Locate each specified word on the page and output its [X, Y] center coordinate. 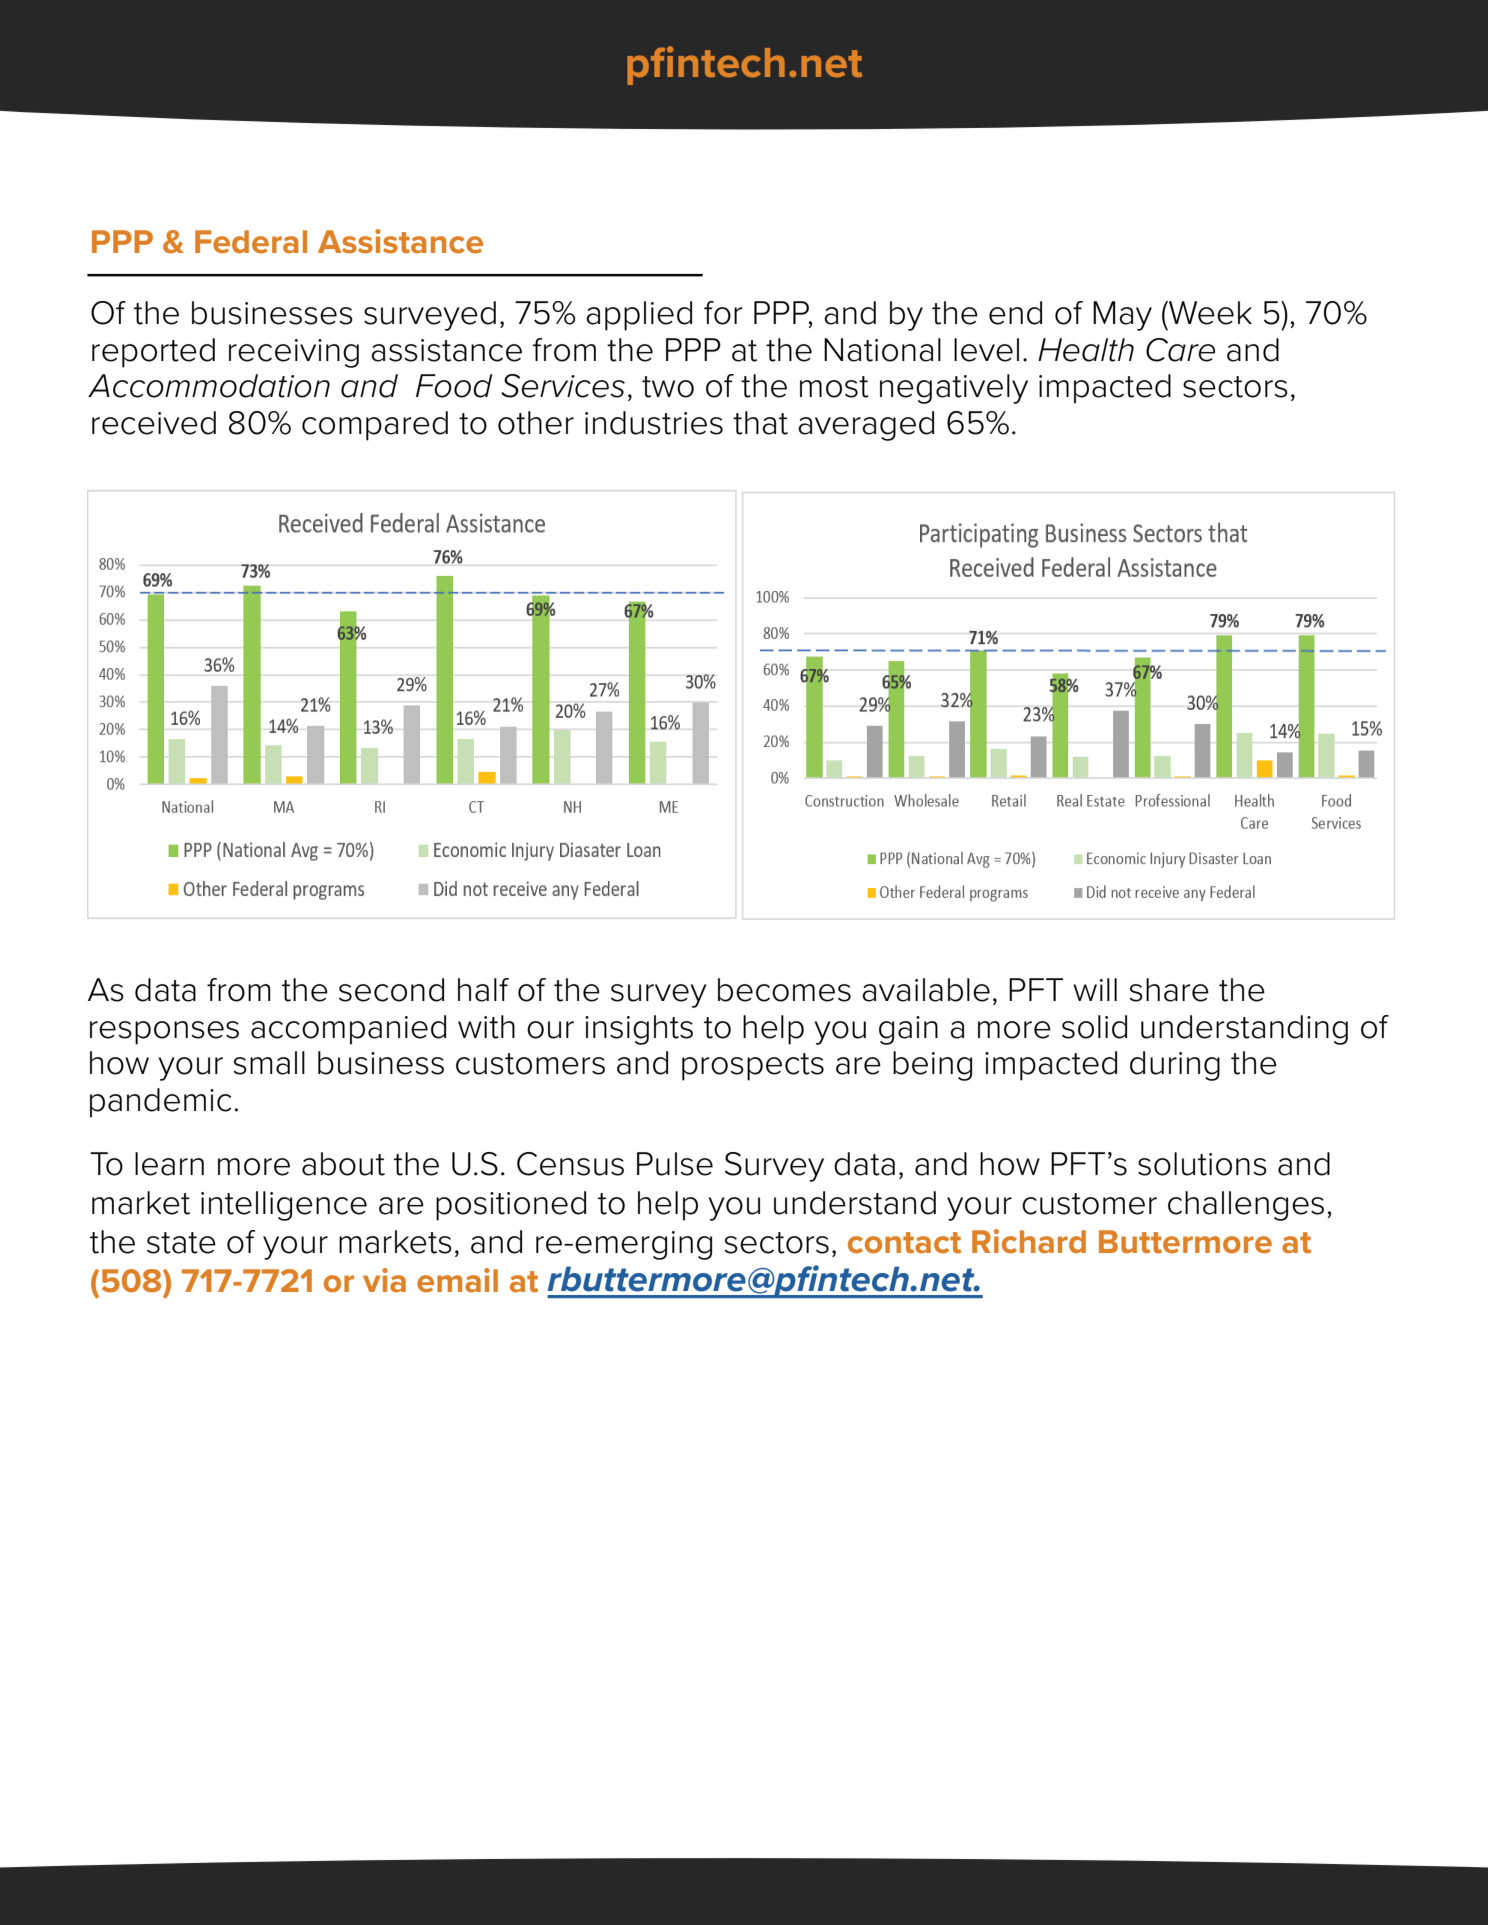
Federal [251, 242]
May [1122, 316]
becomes [784, 990]
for [723, 313]
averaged [866, 426]
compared [375, 426]
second [391, 990]
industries [654, 423]
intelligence [284, 1206]
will [1095, 989]
